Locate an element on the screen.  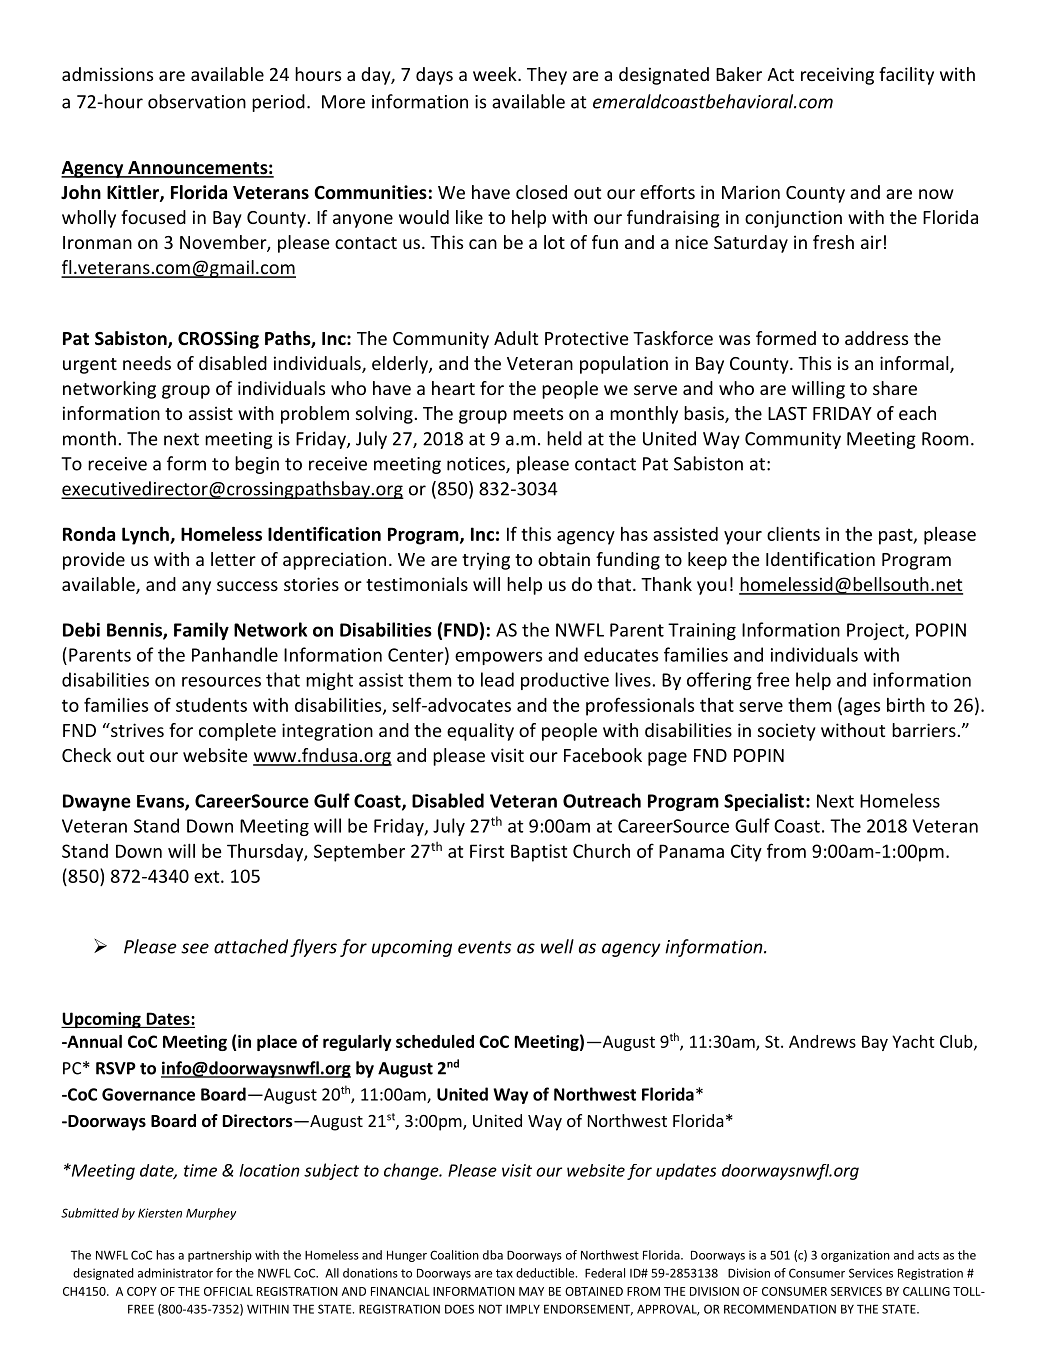
observation is located at coordinates (197, 101).
